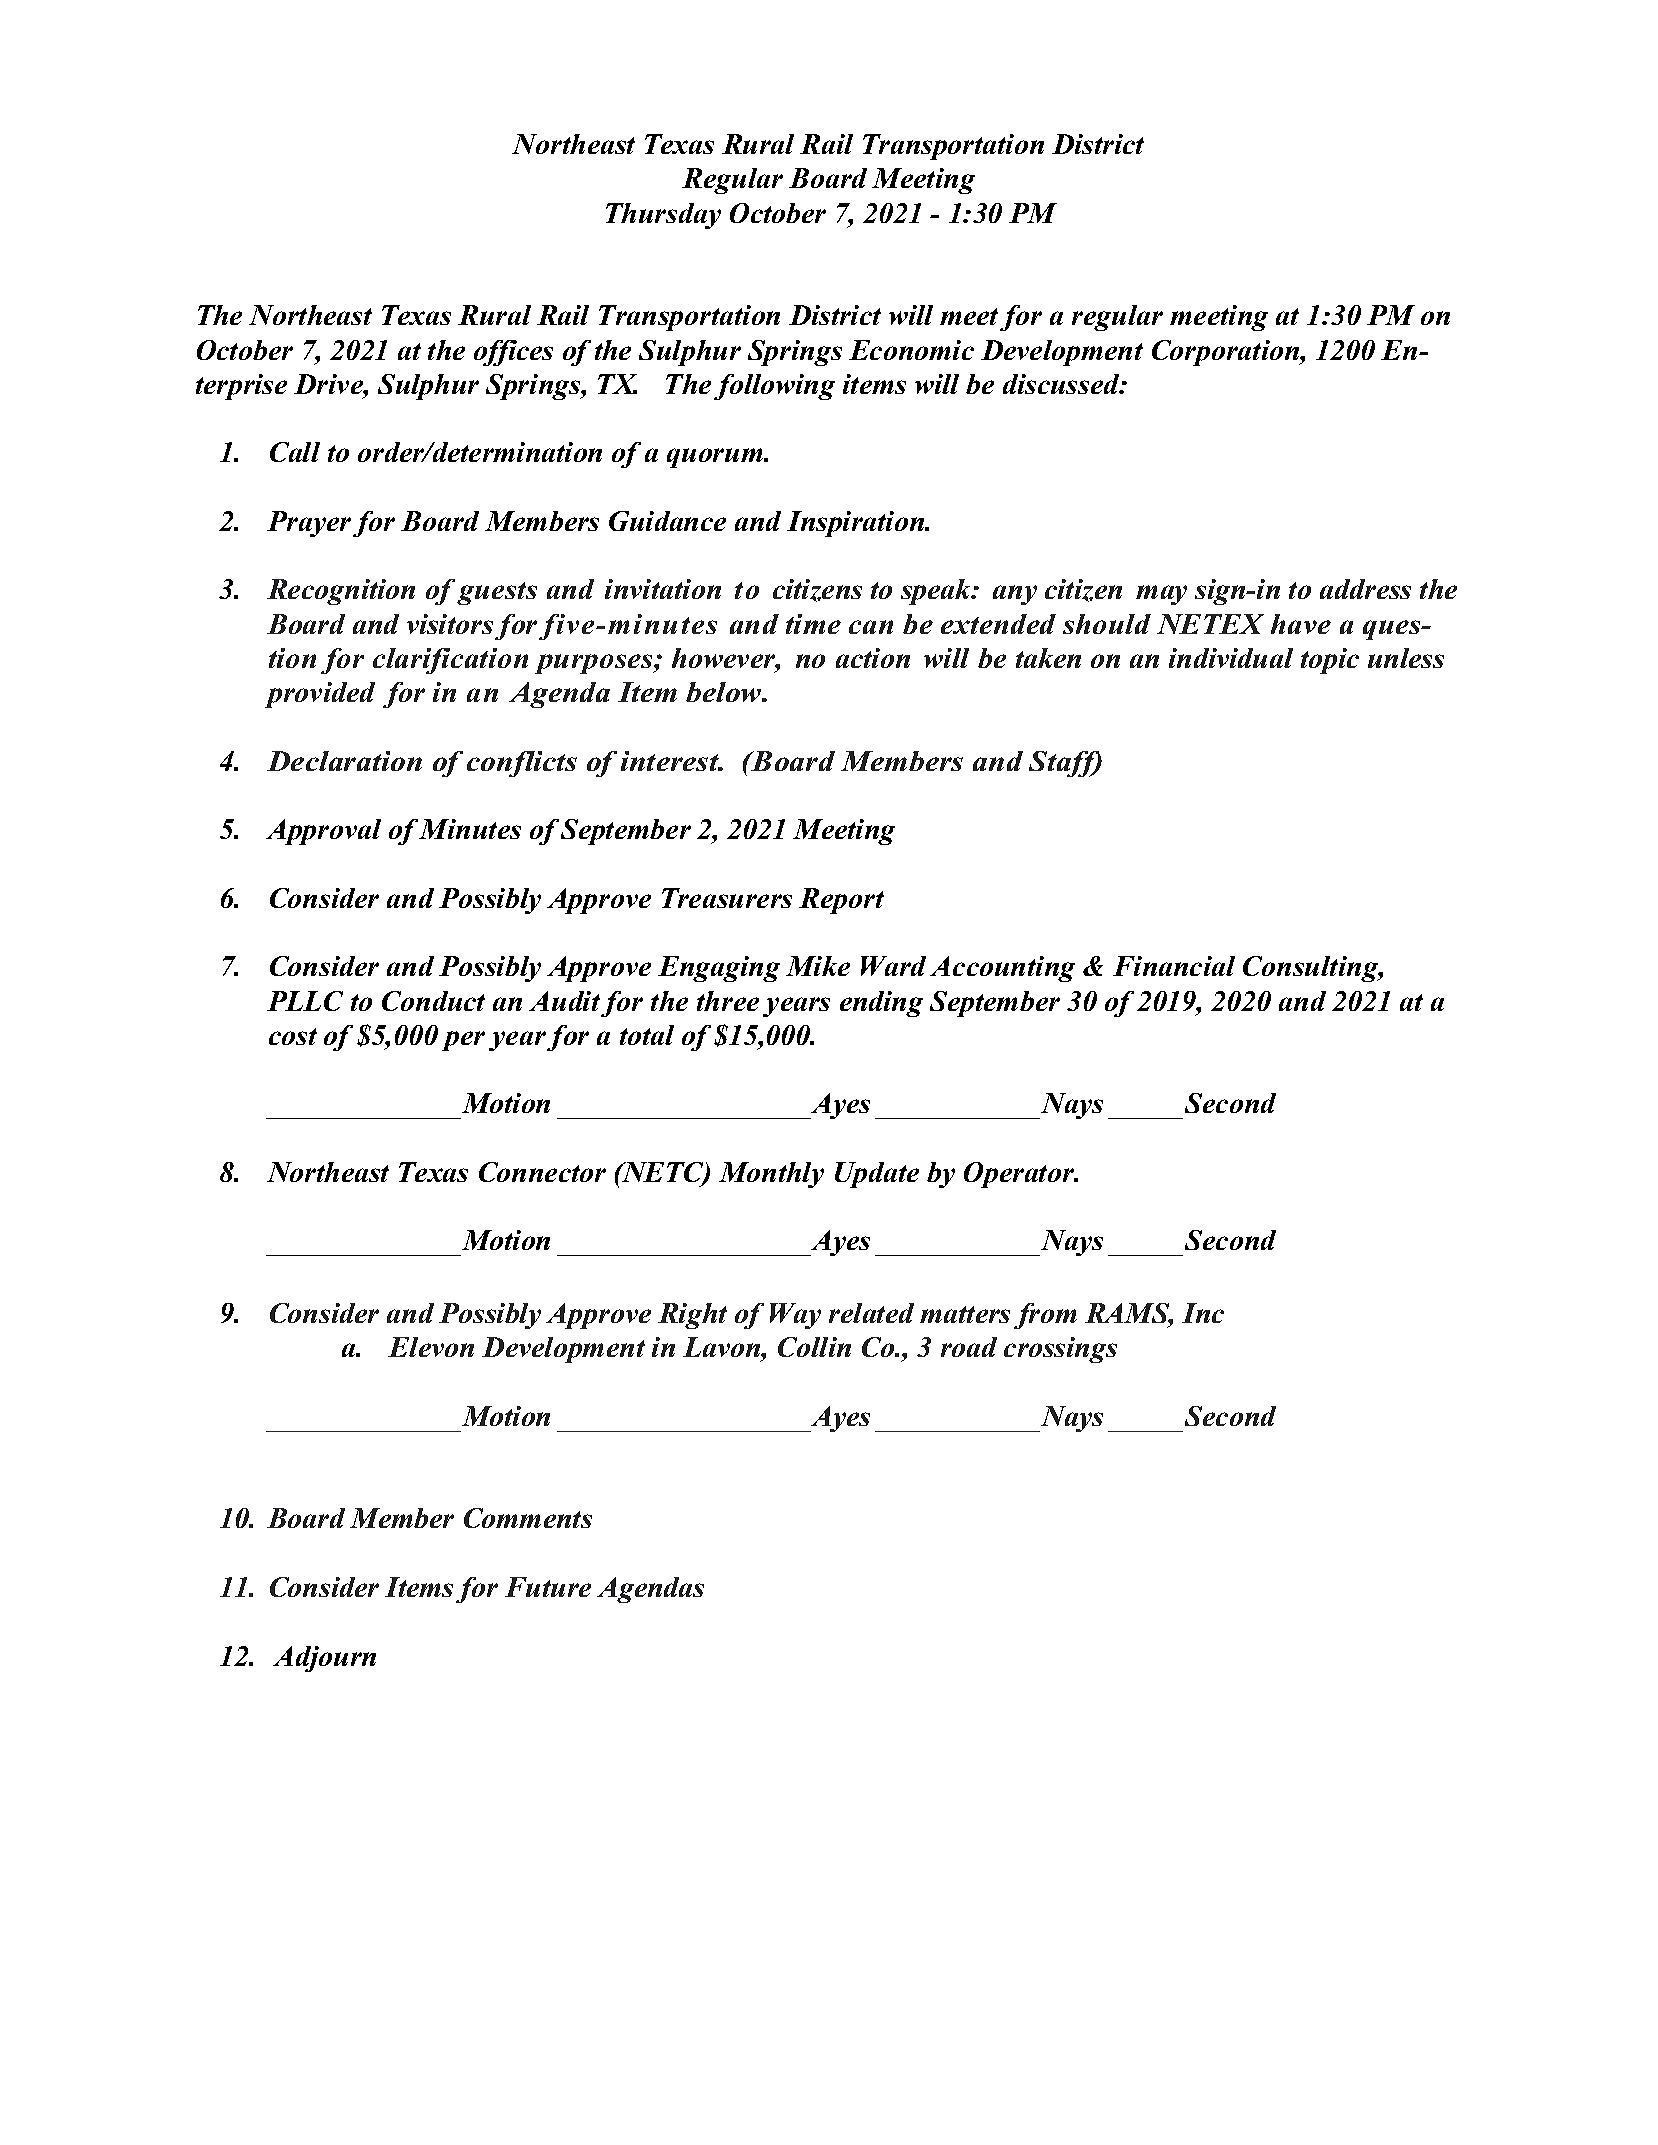 The width and height of the screenshot is (1658, 2145). I want to click on Report, so click(841, 901).
